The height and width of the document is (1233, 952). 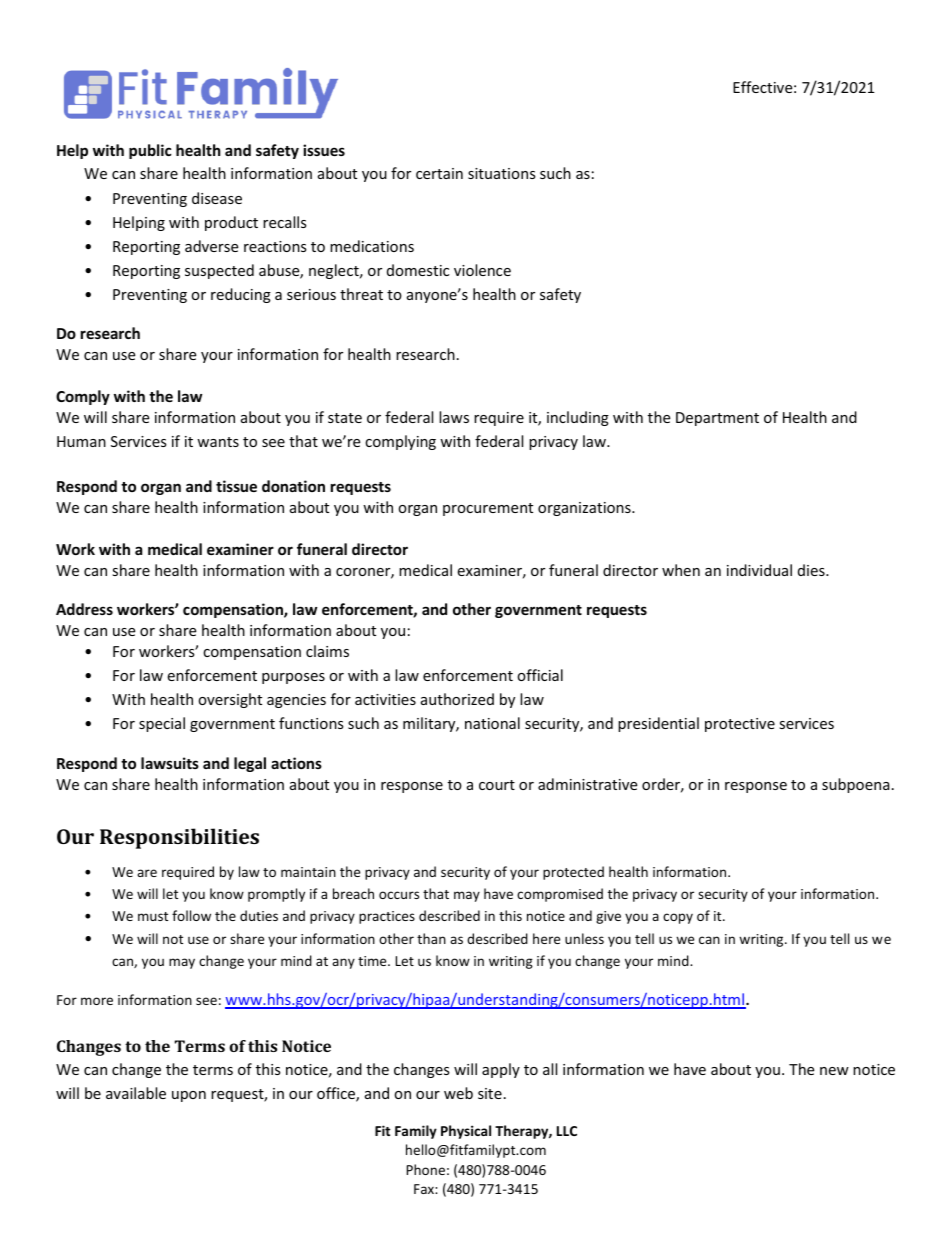 What do you see at coordinates (439, 173) in the document?
I see `certain` at bounding box center [439, 173].
